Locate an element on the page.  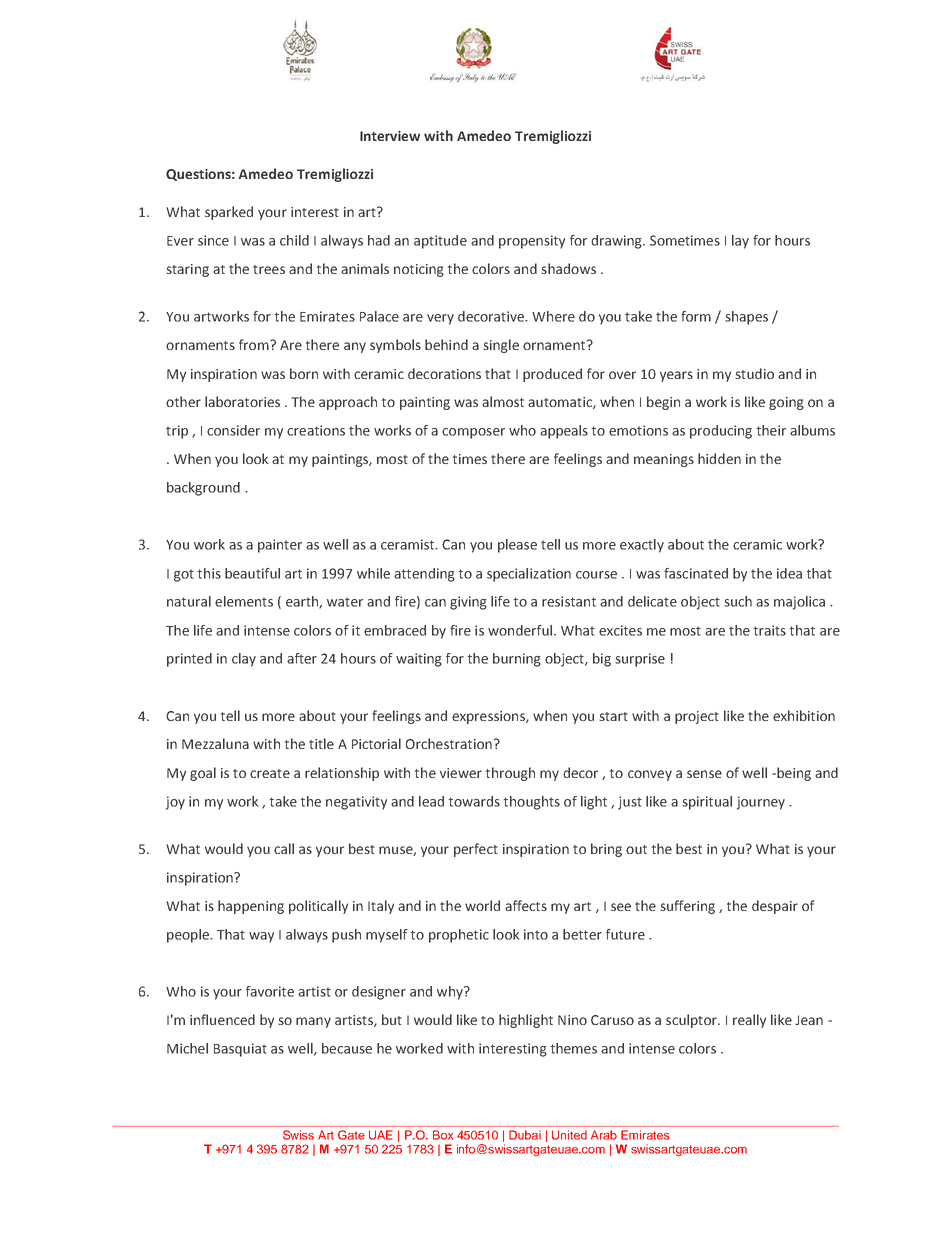
sparked is located at coordinates (229, 213).
